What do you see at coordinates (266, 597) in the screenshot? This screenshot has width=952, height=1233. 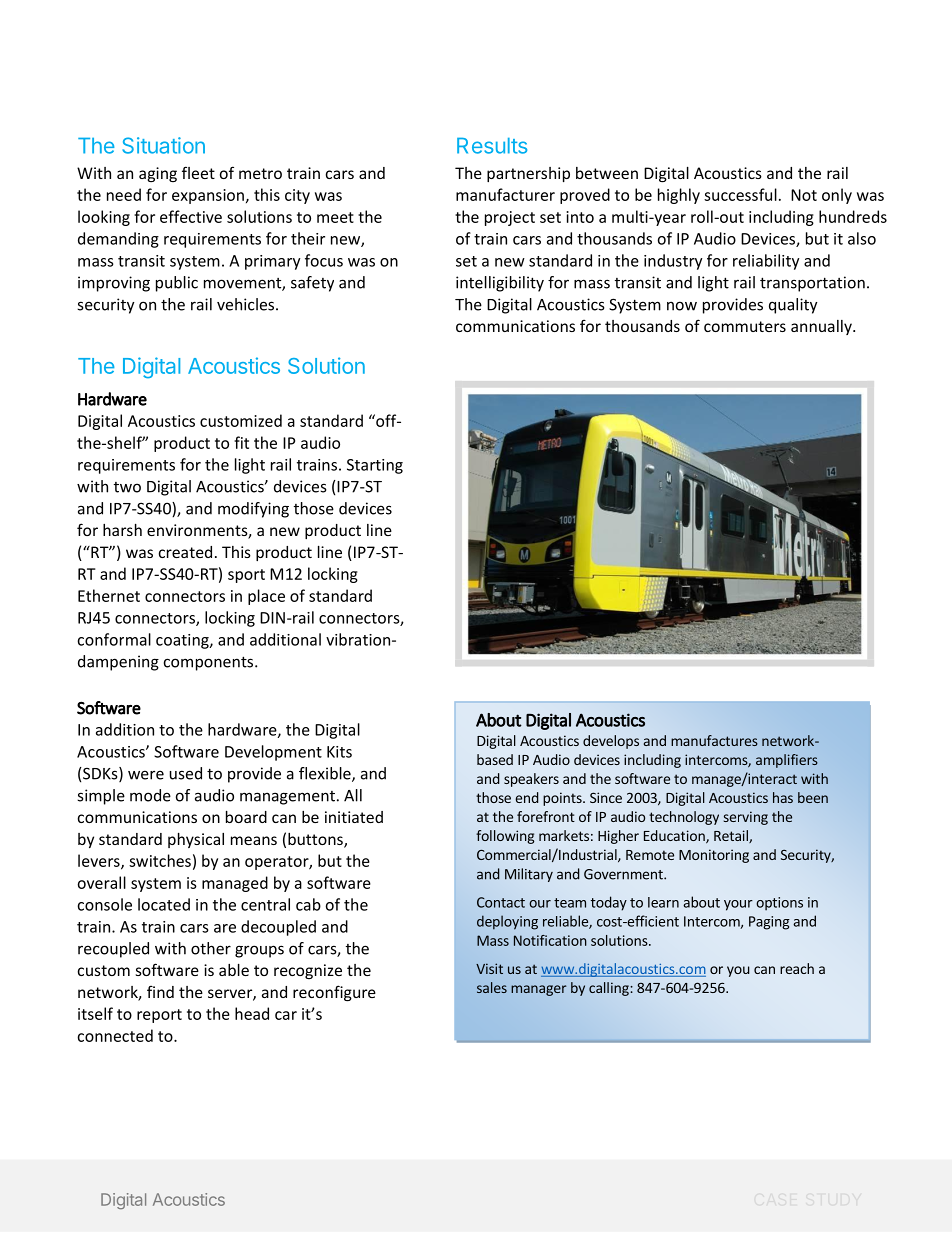 I see `place` at bounding box center [266, 597].
